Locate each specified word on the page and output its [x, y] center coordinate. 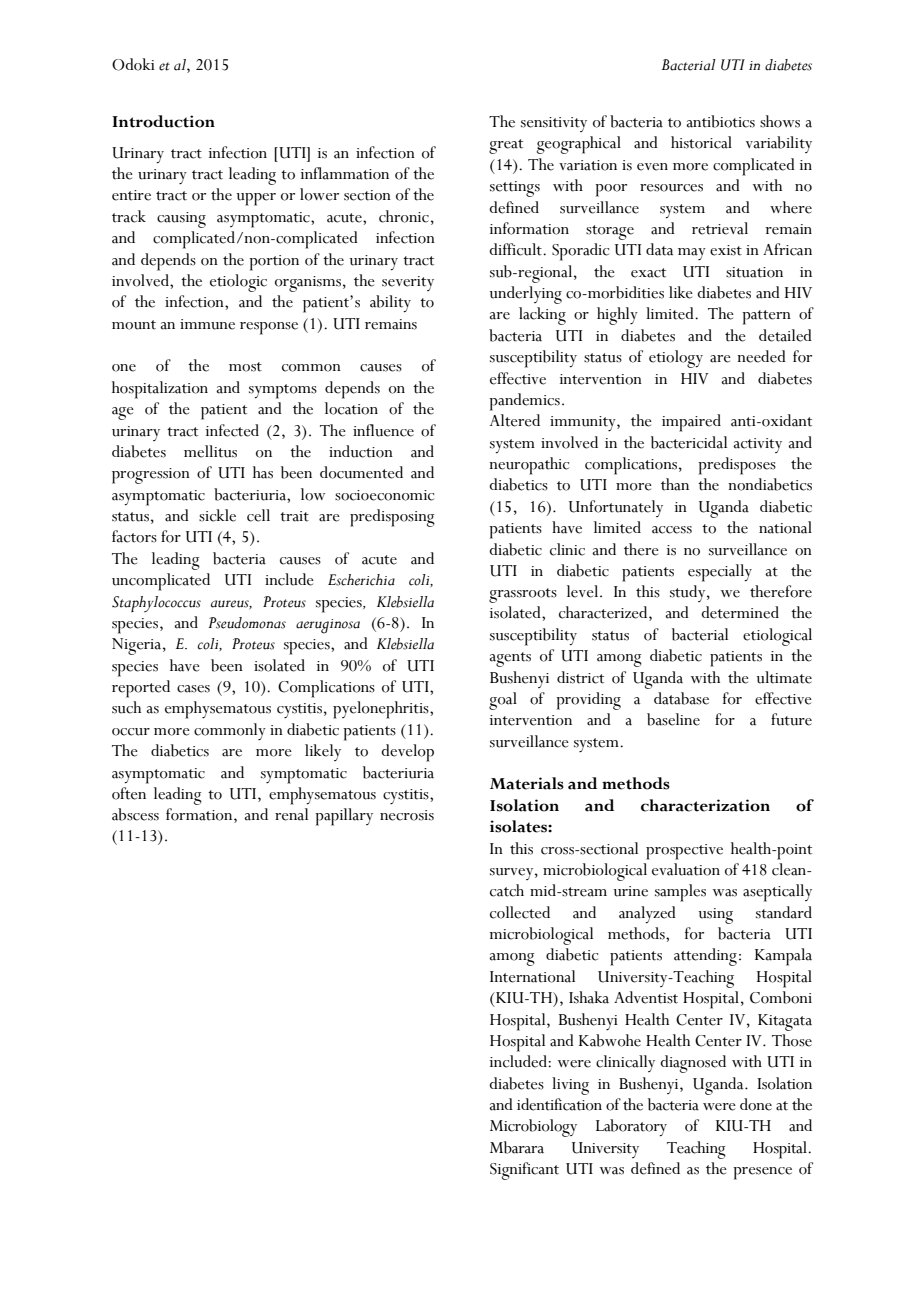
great [506, 146]
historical [701, 142]
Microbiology [533, 1128]
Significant [524, 1171]
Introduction [163, 121]
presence [762, 1173]
